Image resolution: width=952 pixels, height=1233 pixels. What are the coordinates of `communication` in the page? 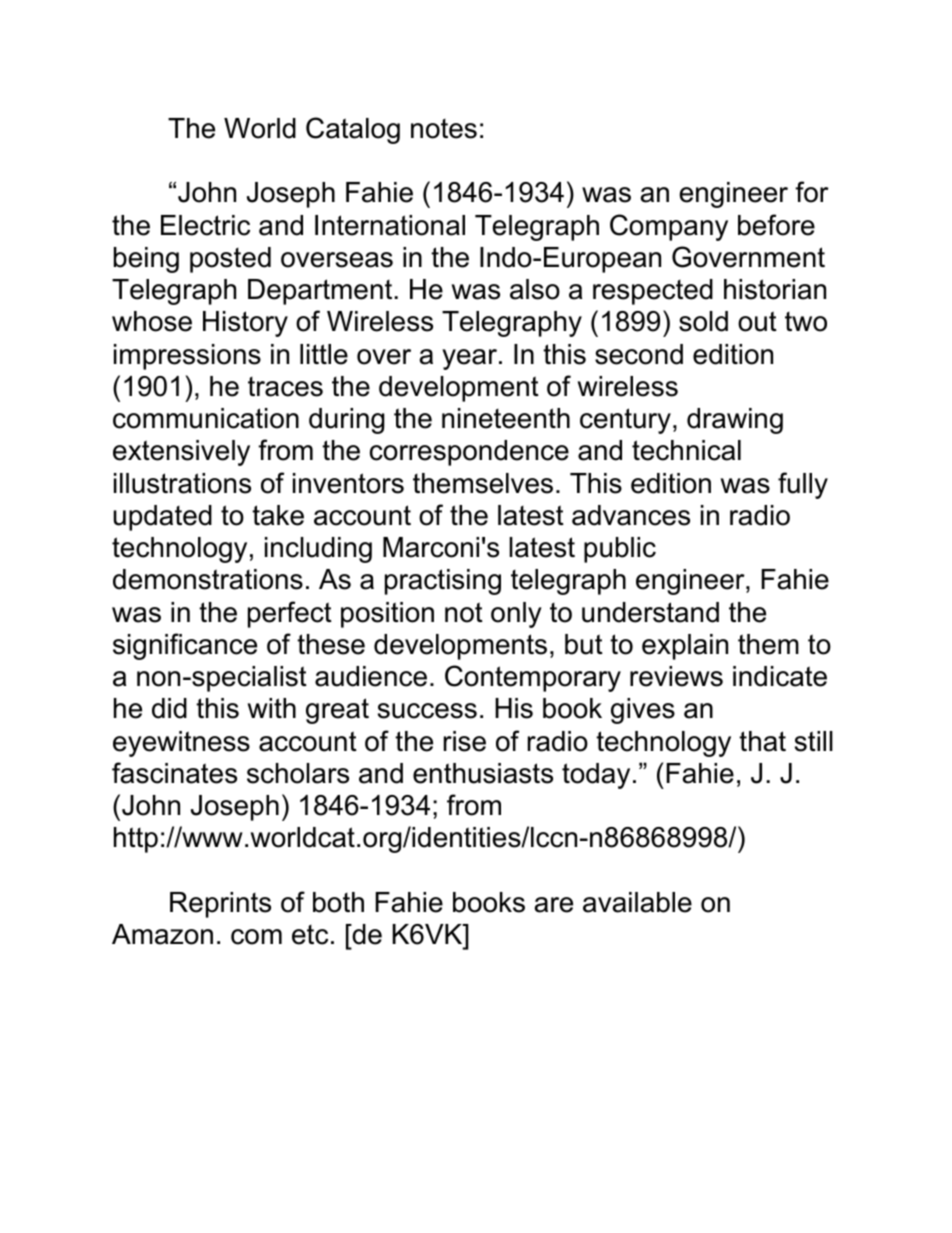 It's located at (206, 418).
